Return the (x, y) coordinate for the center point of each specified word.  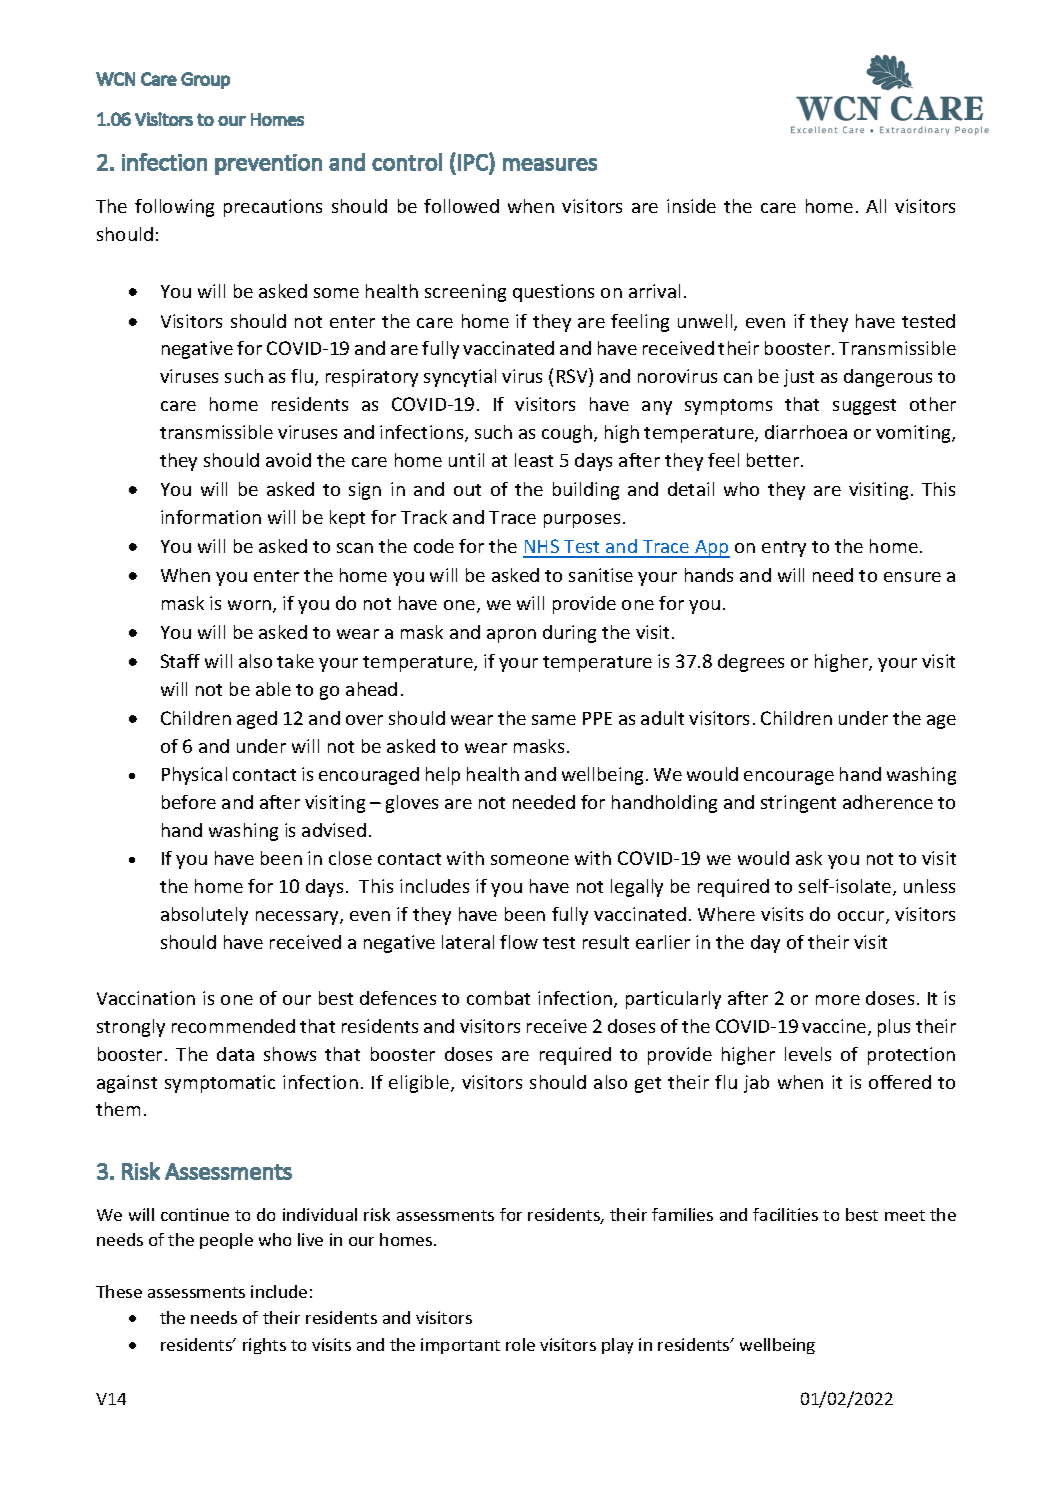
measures (550, 164)
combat (498, 998)
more (838, 1000)
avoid (288, 460)
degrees (751, 663)
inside (691, 206)
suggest (864, 407)
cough (568, 434)
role (520, 1344)
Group (205, 80)
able (273, 689)
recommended (233, 1026)
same (554, 720)
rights (264, 1346)
